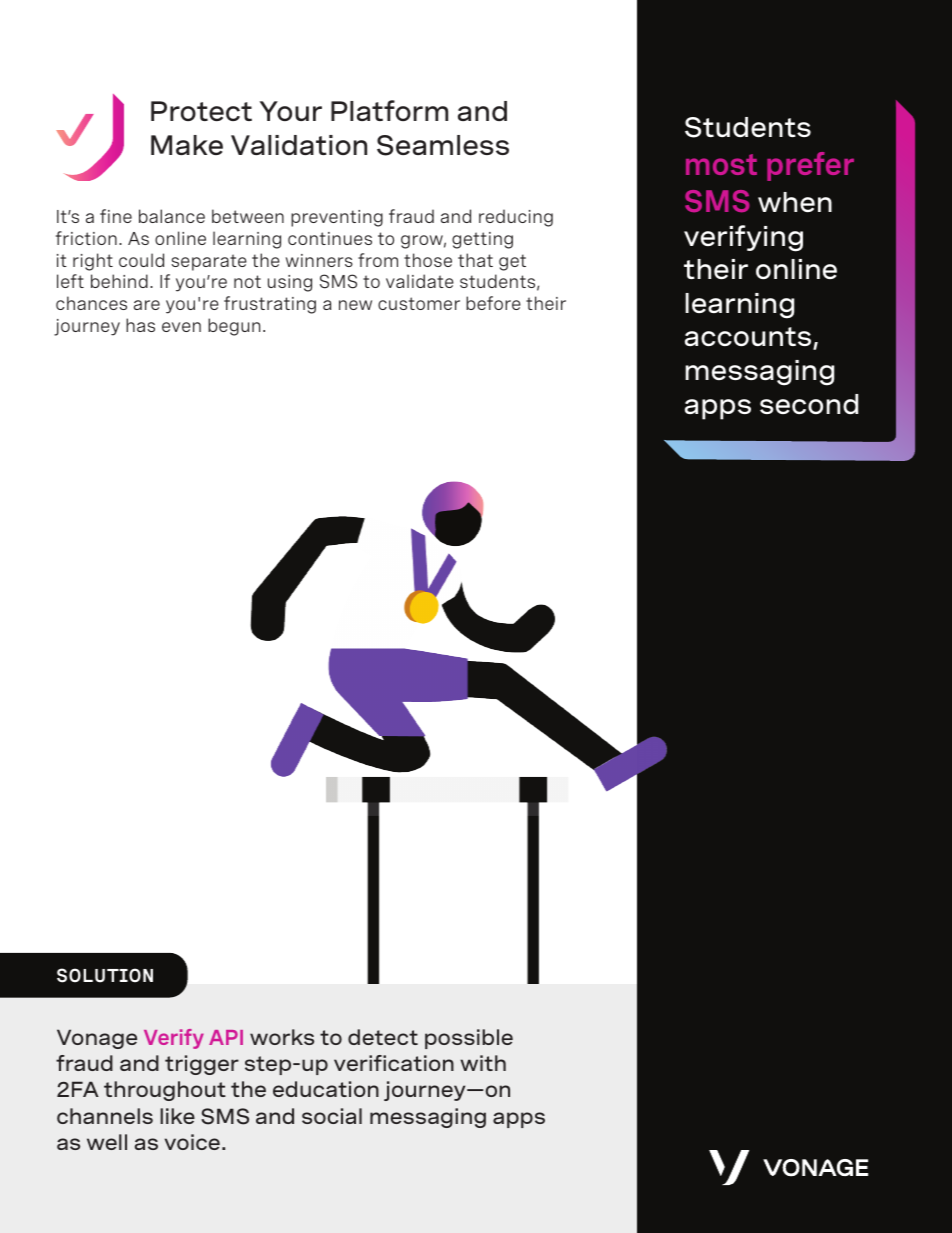  Describe the element at coordinates (469, 1039) in the screenshot. I see `possible` at that location.
